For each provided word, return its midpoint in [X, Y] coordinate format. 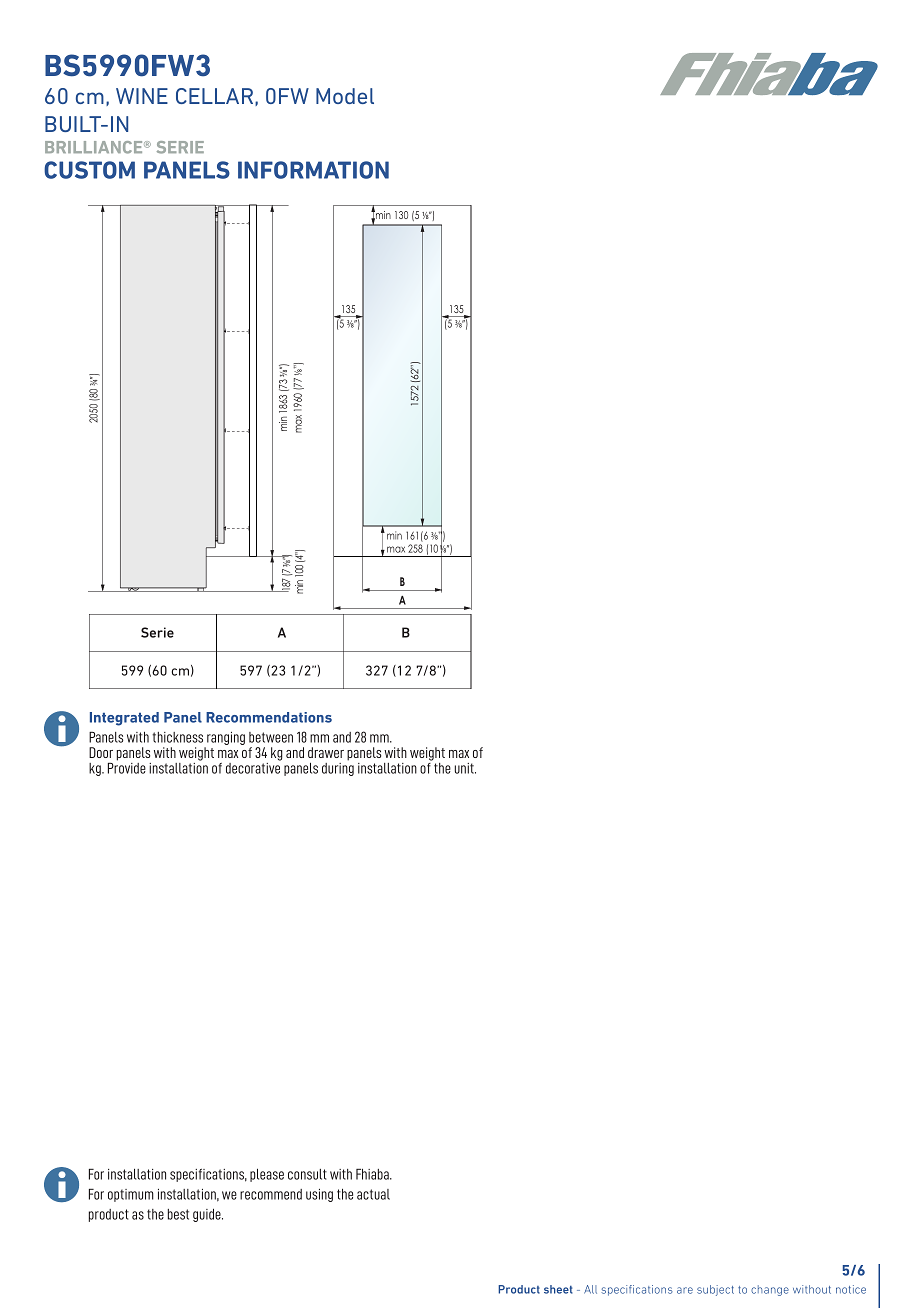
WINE [142, 96]
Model [345, 96]
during [338, 769]
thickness [177, 737]
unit [465, 768]
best [178, 1214]
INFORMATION [313, 170]
